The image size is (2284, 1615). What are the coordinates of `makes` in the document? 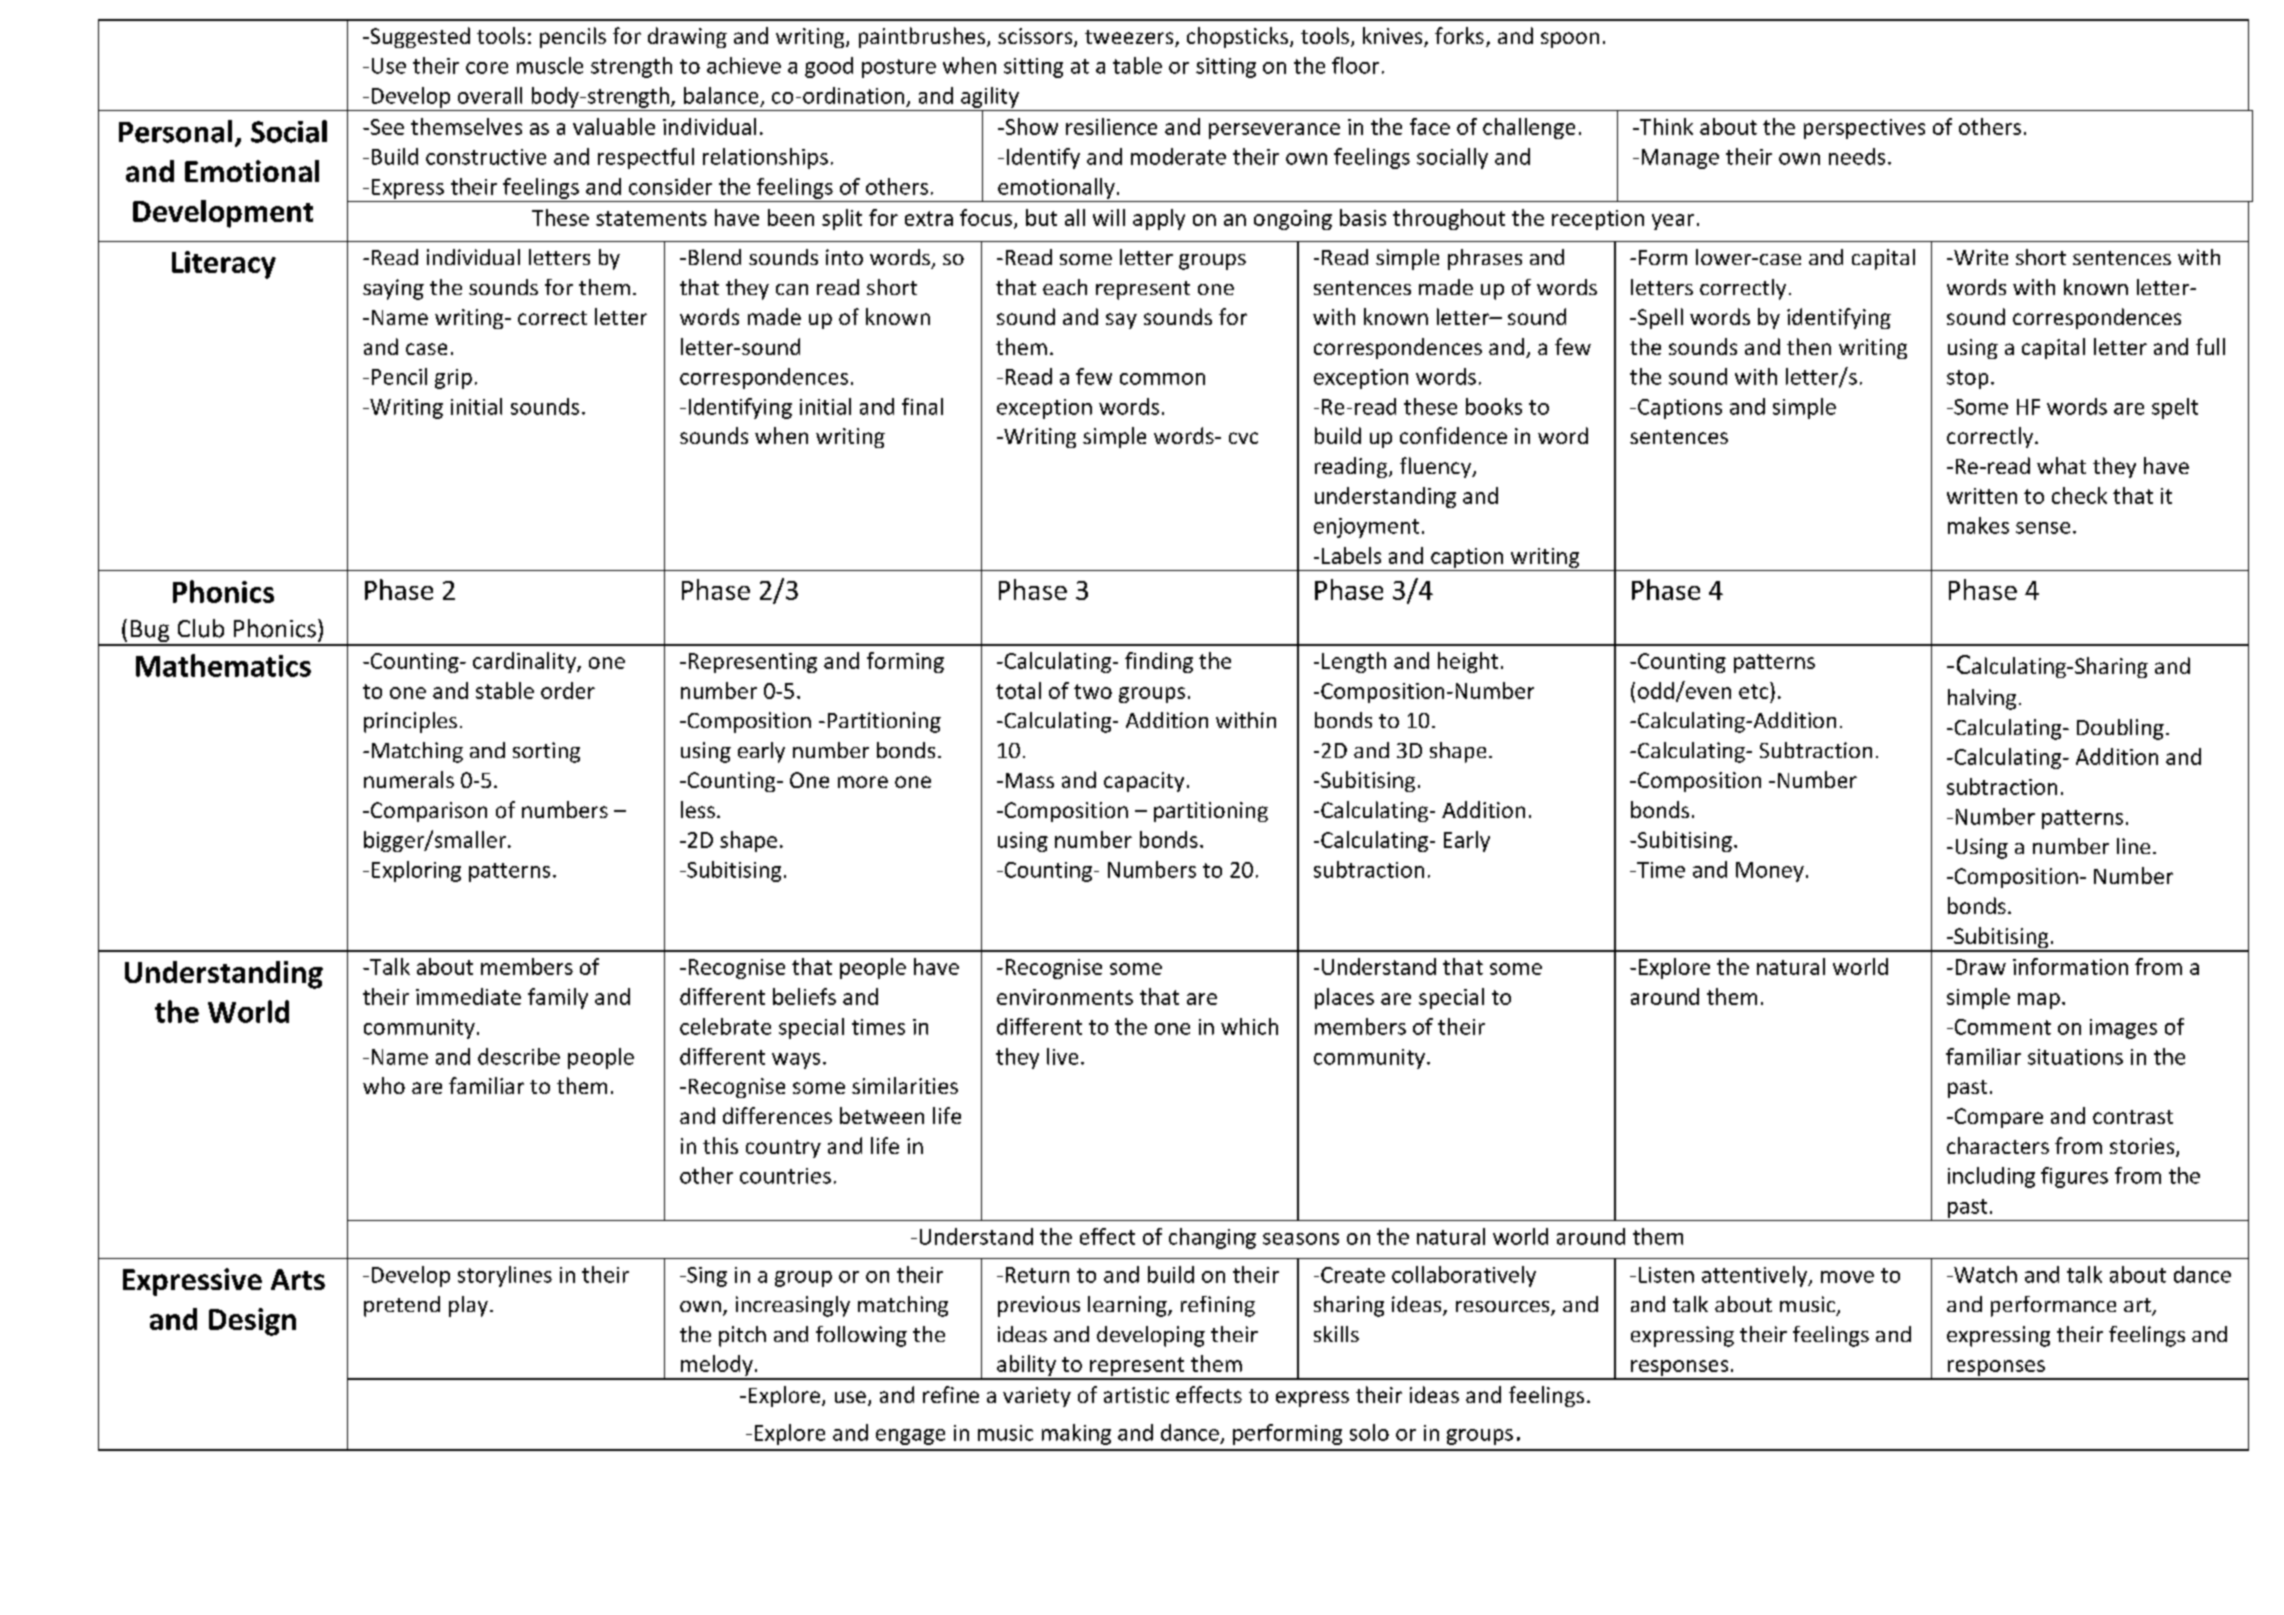 It's located at (1978, 525).
